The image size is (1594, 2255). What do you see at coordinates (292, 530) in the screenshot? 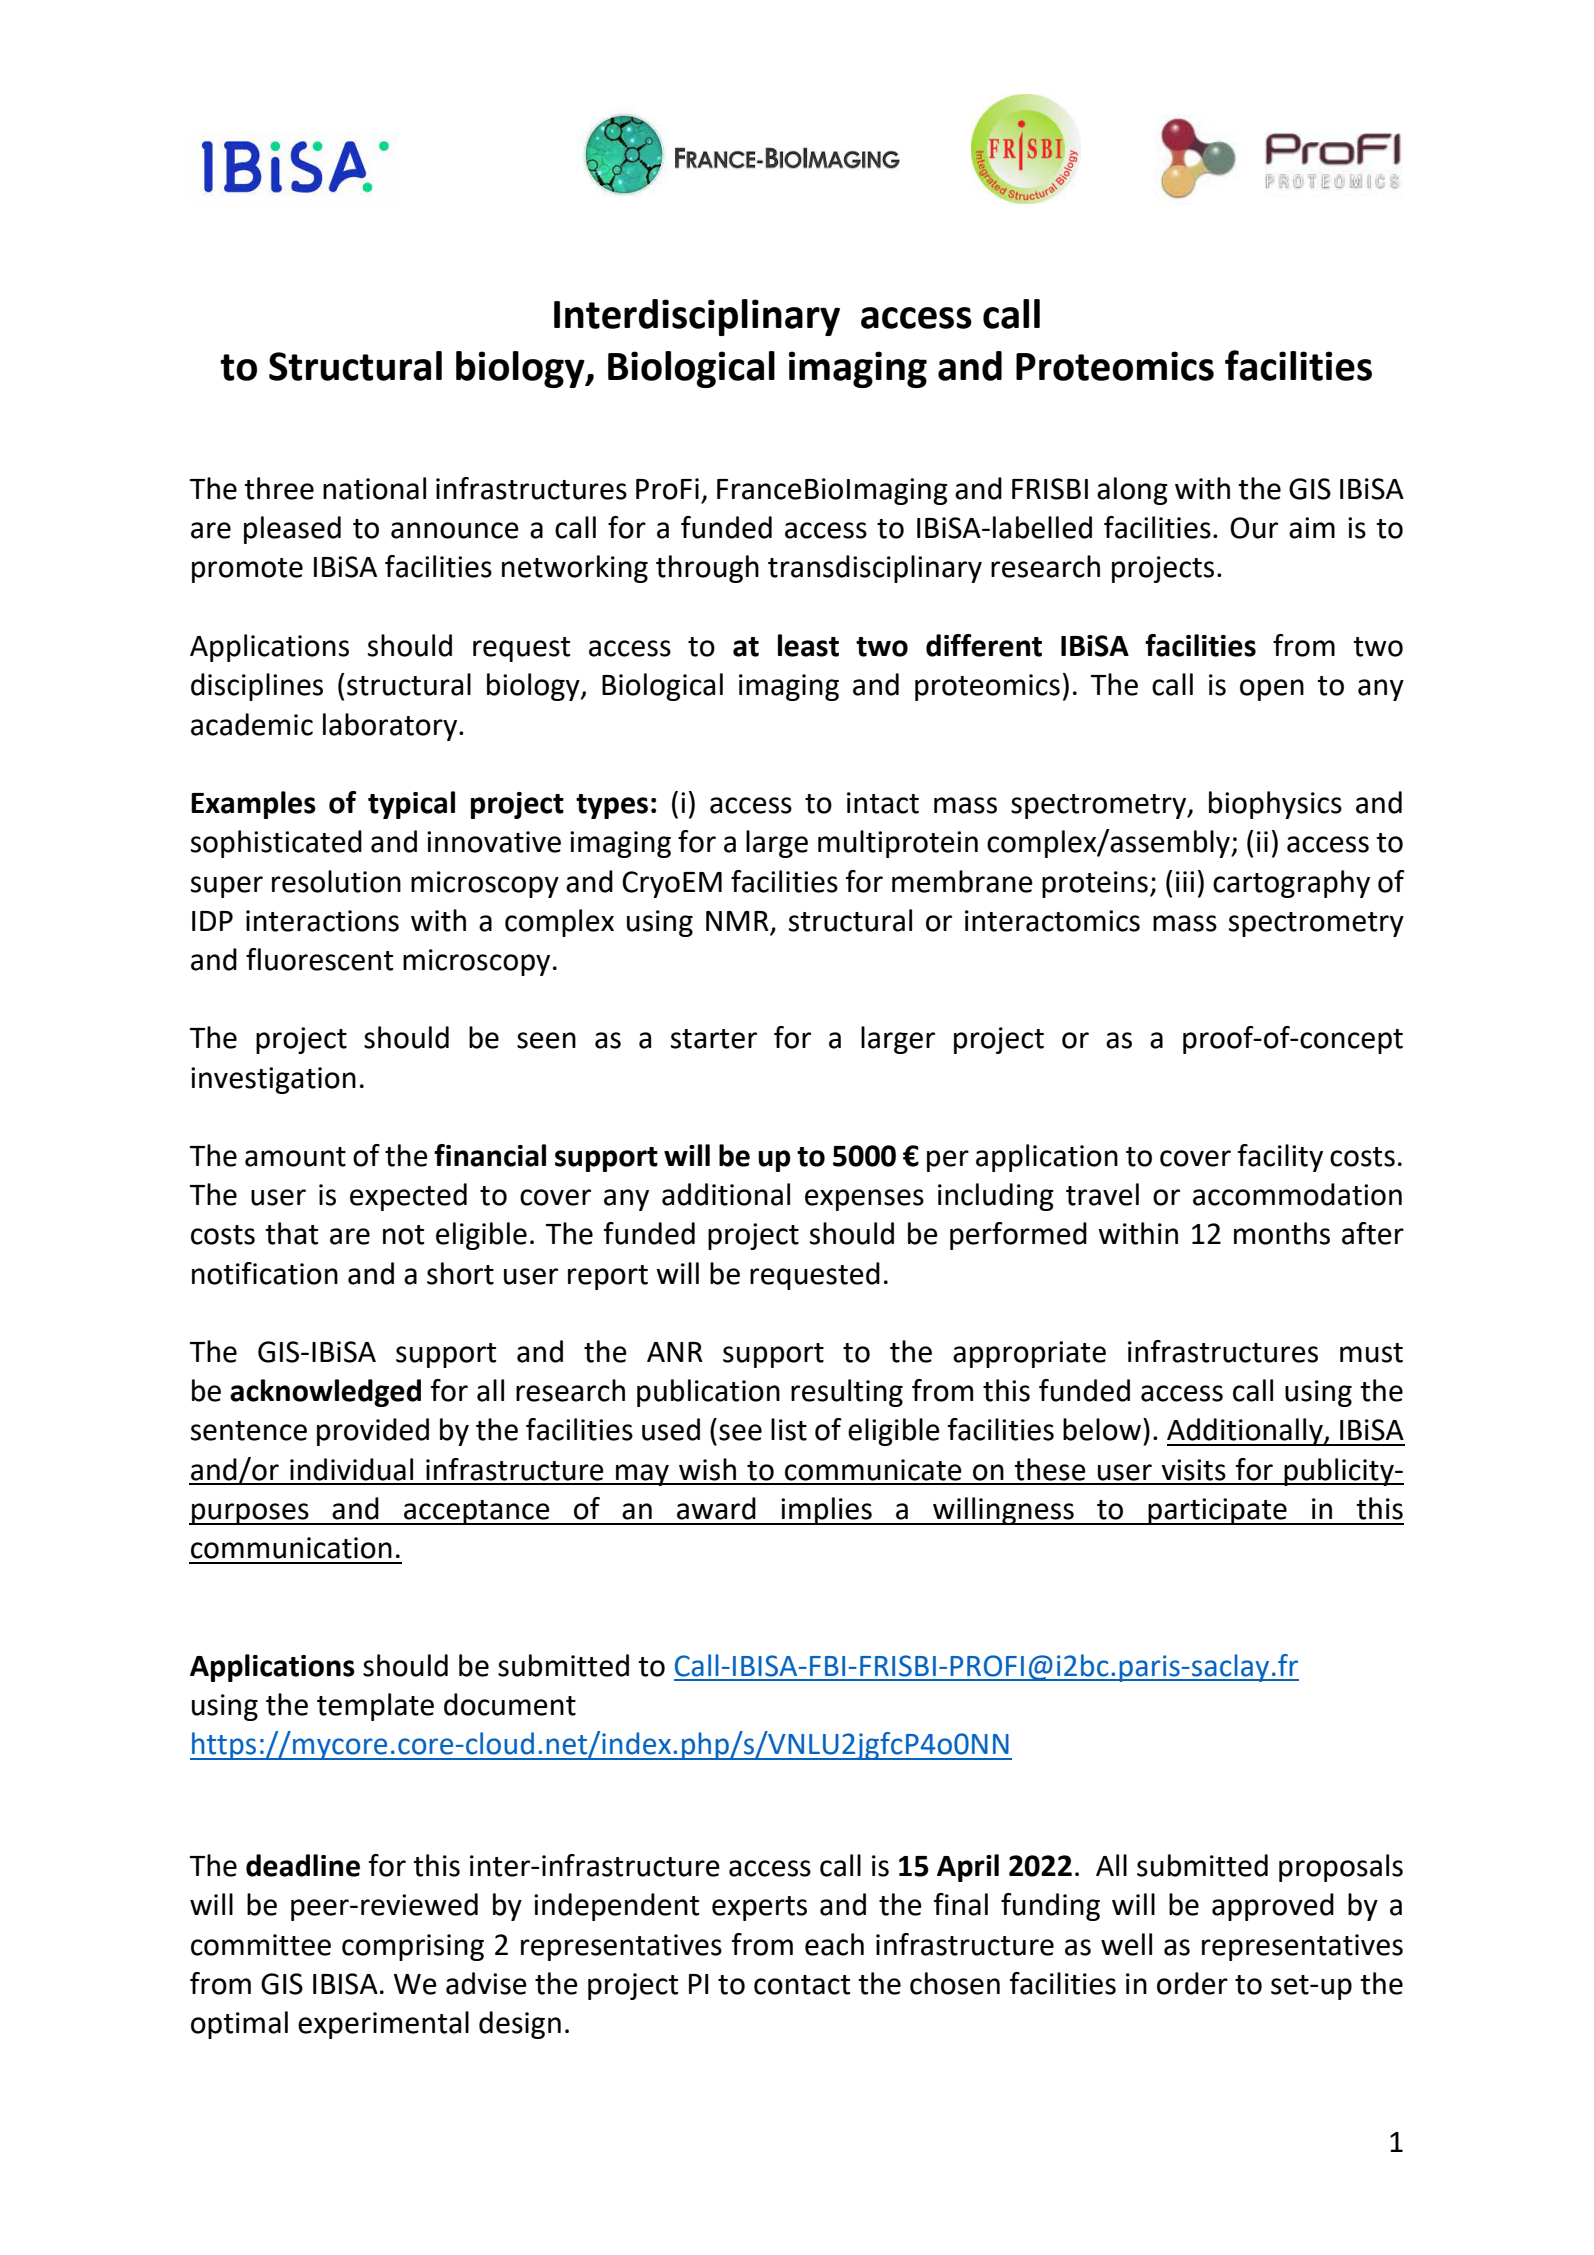
I see `pleased` at bounding box center [292, 530].
